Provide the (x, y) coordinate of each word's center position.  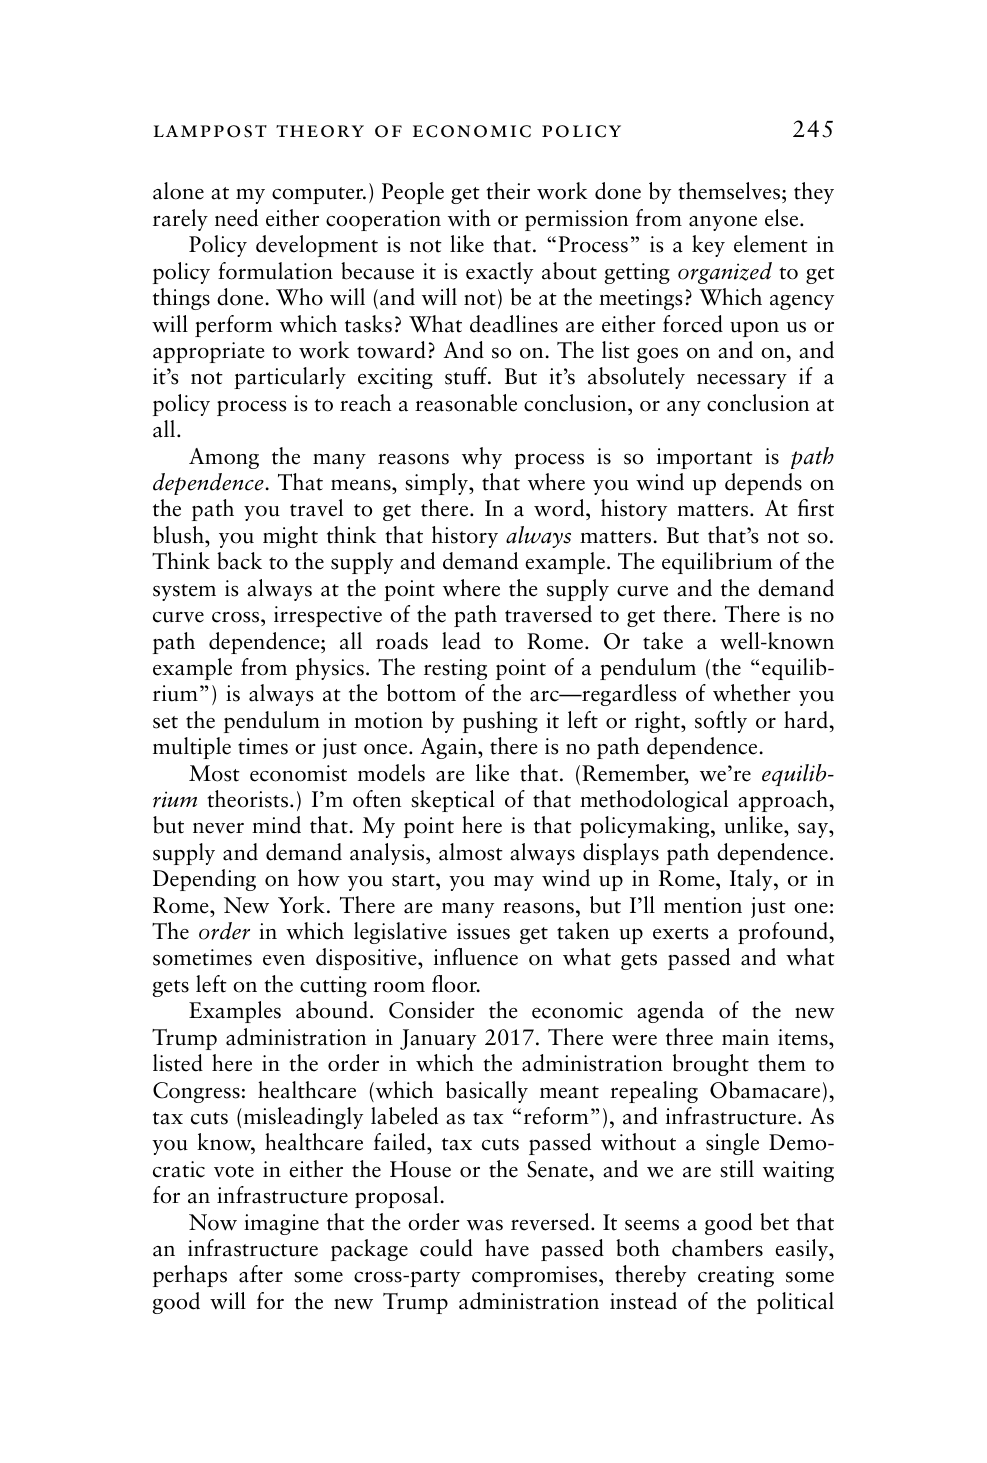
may (514, 883)
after (261, 1274)
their (508, 191)
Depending (204, 880)
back (239, 561)
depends (763, 484)
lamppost (210, 131)
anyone (723, 223)
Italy (752, 880)
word (560, 509)
